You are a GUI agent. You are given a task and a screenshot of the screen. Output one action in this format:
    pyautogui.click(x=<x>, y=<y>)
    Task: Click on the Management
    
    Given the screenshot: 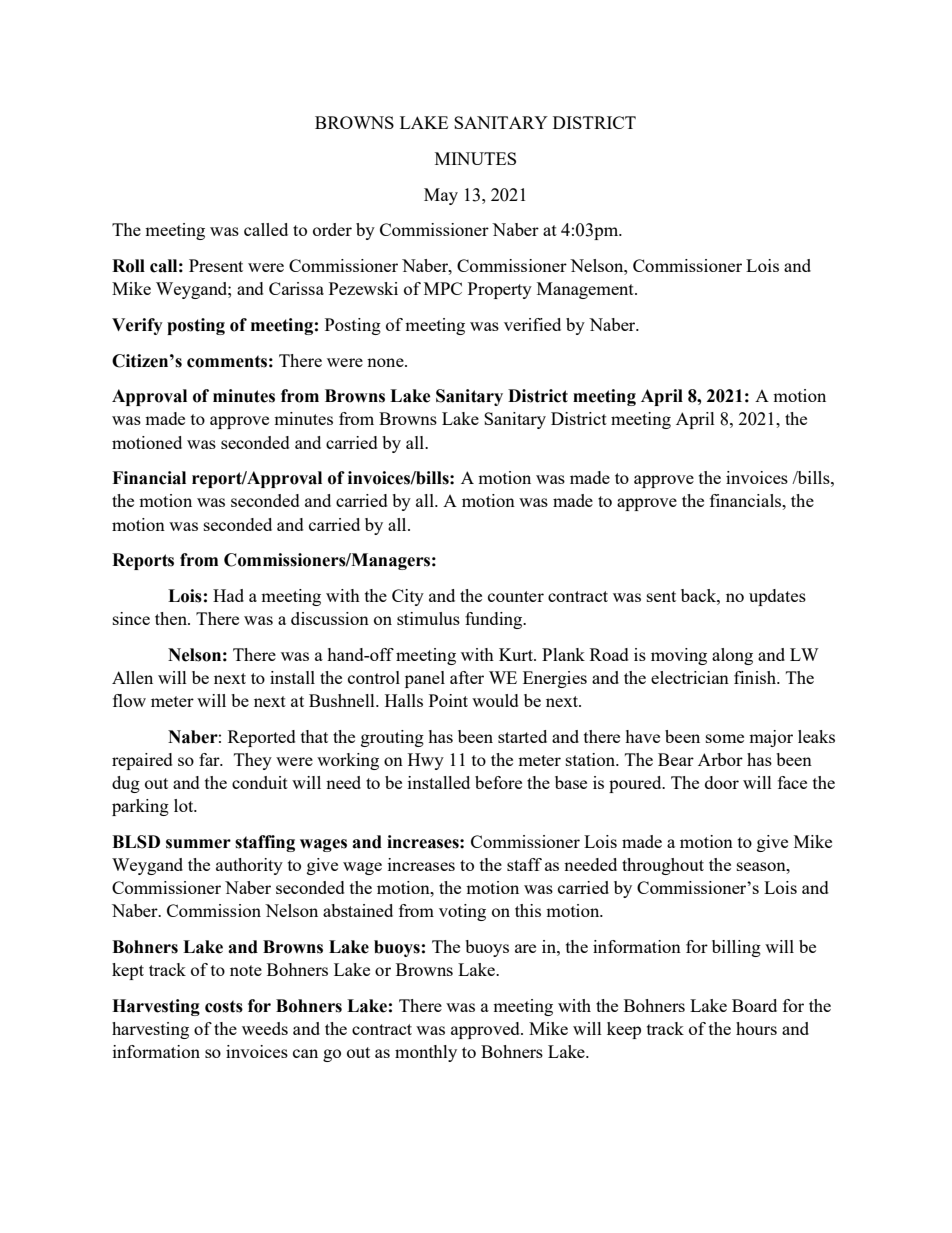 What is the action you would take?
    pyautogui.click(x=586, y=290)
